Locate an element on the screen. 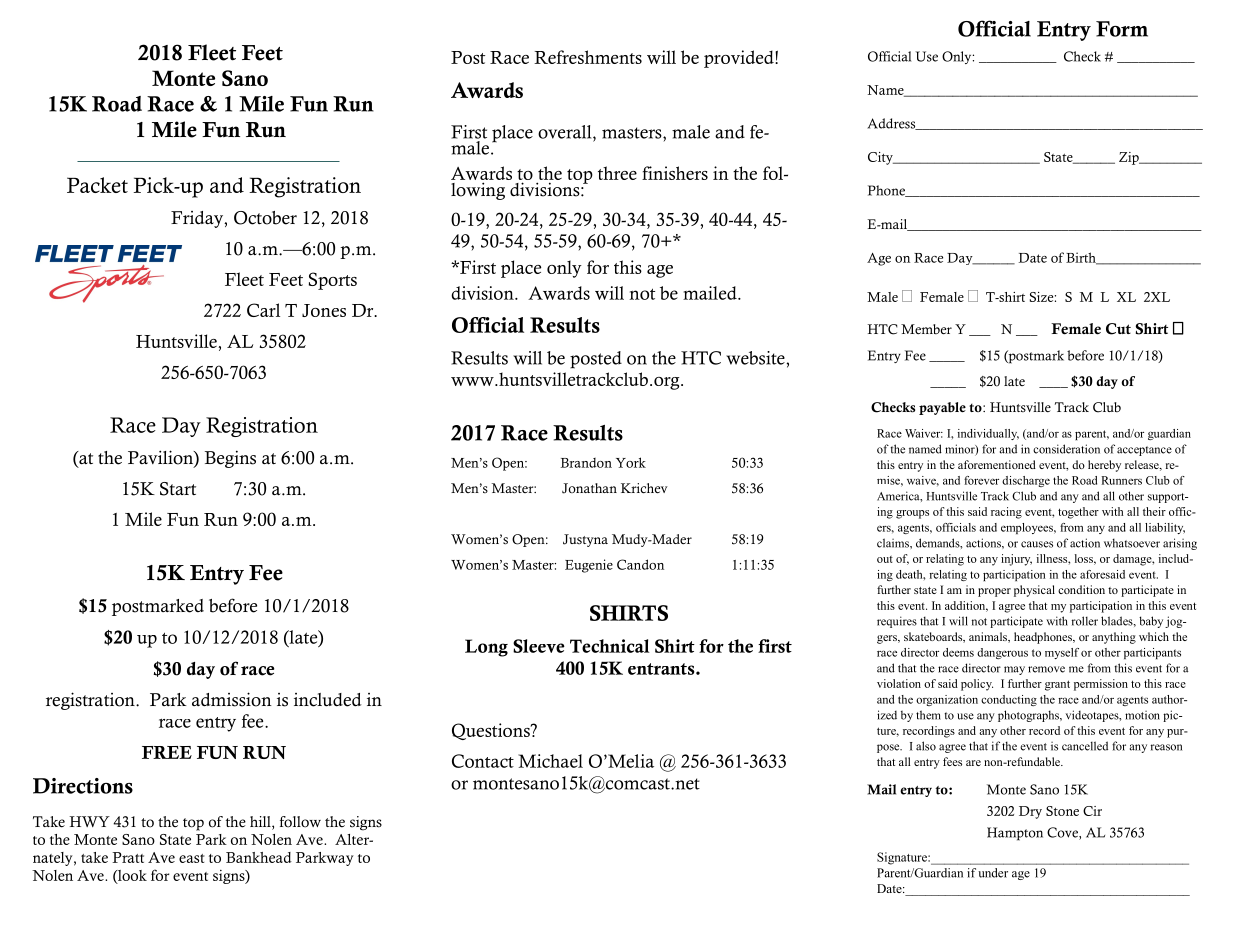 The height and width of the screenshot is (952, 1233). Packet is located at coordinates (97, 185).
